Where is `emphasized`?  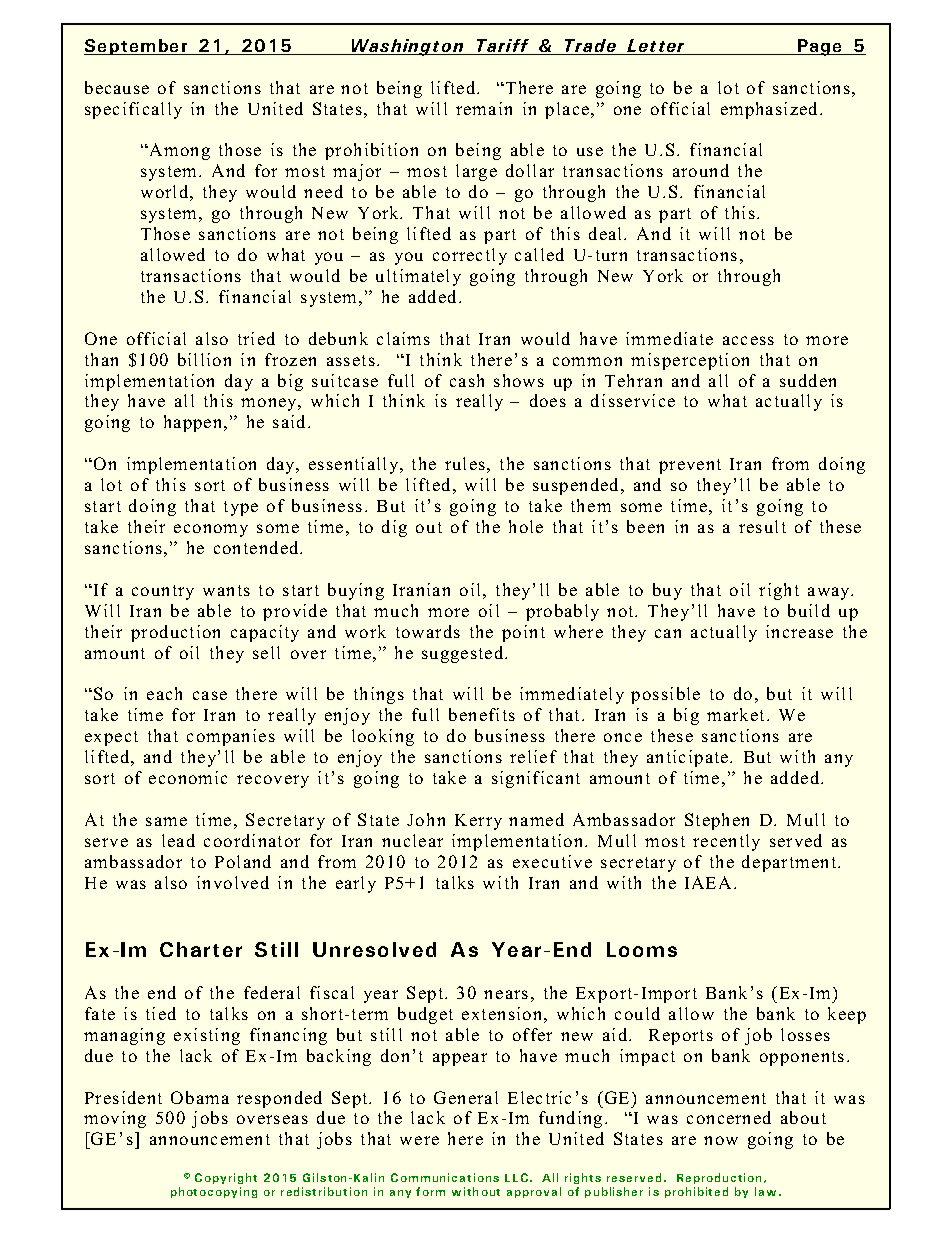 emphasized is located at coordinates (769, 110).
